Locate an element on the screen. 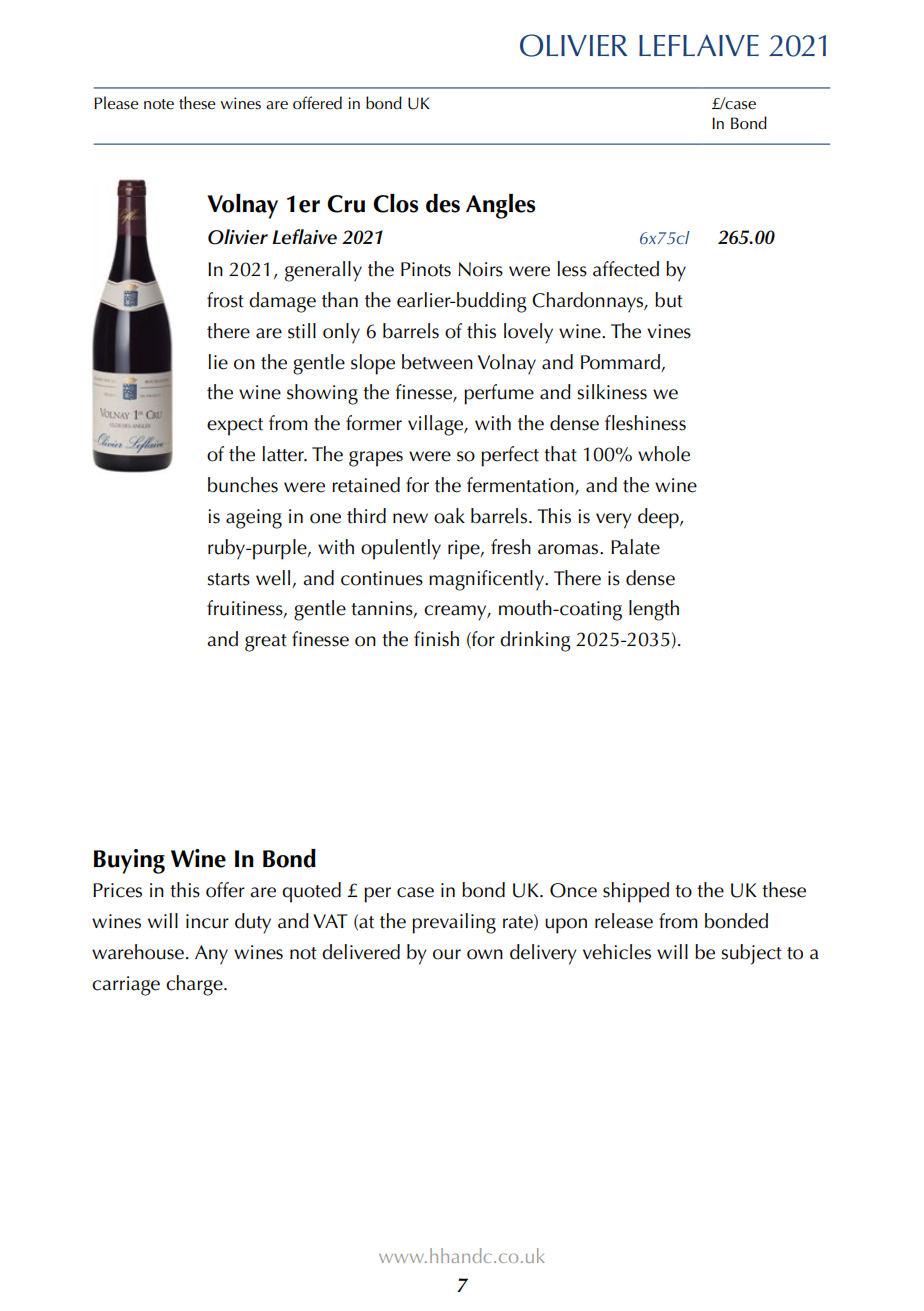 This screenshot has height=1311, width=924. affected is located at coordinates (626, 269).
